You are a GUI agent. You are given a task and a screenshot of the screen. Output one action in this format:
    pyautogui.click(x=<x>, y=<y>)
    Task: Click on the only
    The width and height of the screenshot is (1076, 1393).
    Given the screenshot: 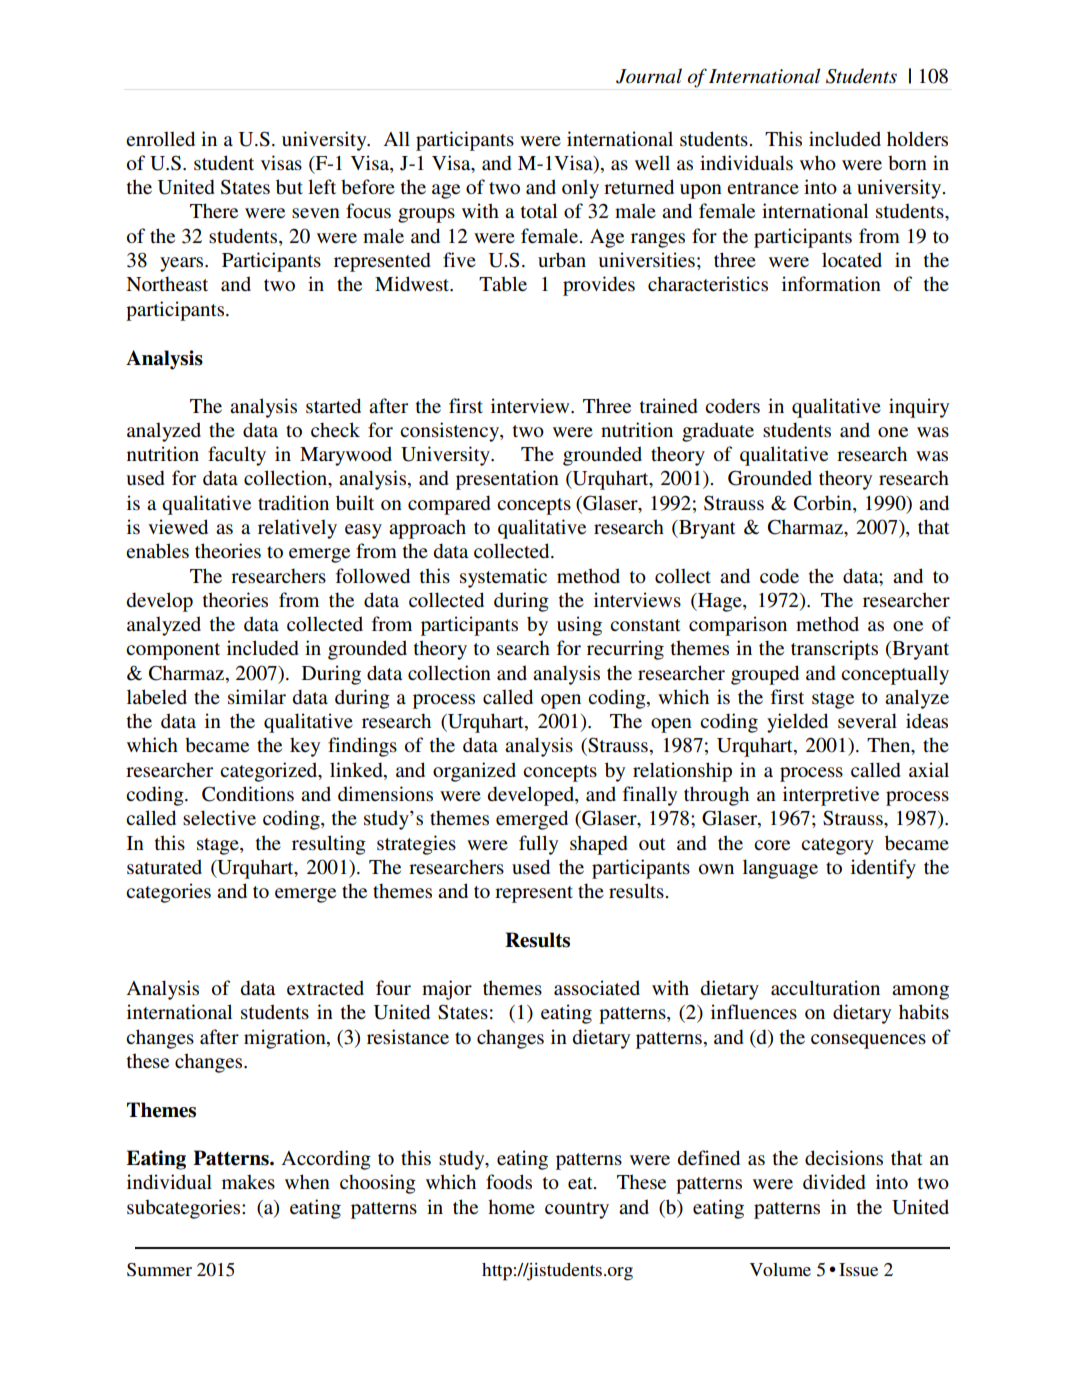 What is the action you would take?
    pyautogui.click(x=580, y=189)
